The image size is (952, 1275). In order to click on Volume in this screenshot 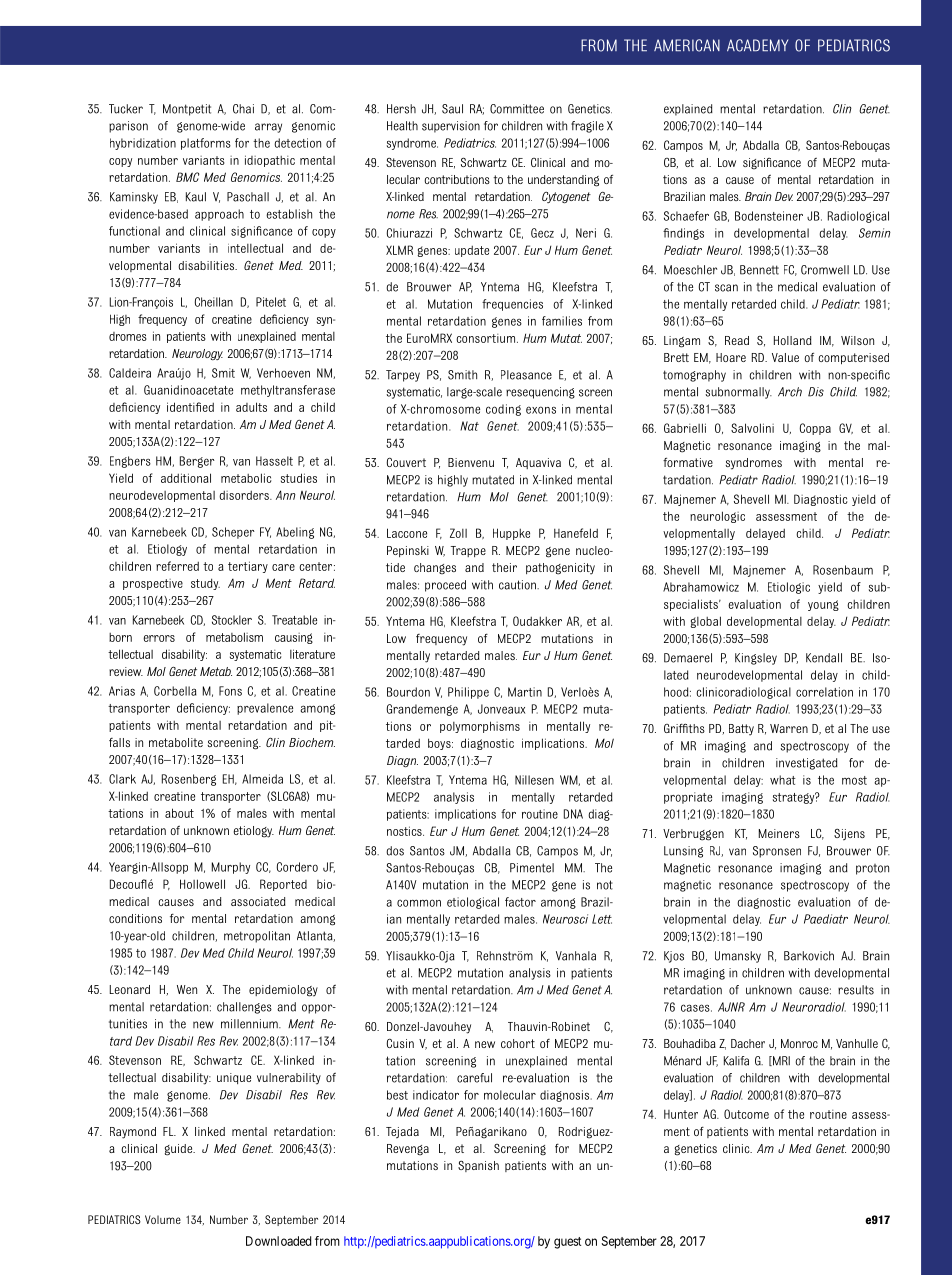, I will do `click(163, 1219)`.
